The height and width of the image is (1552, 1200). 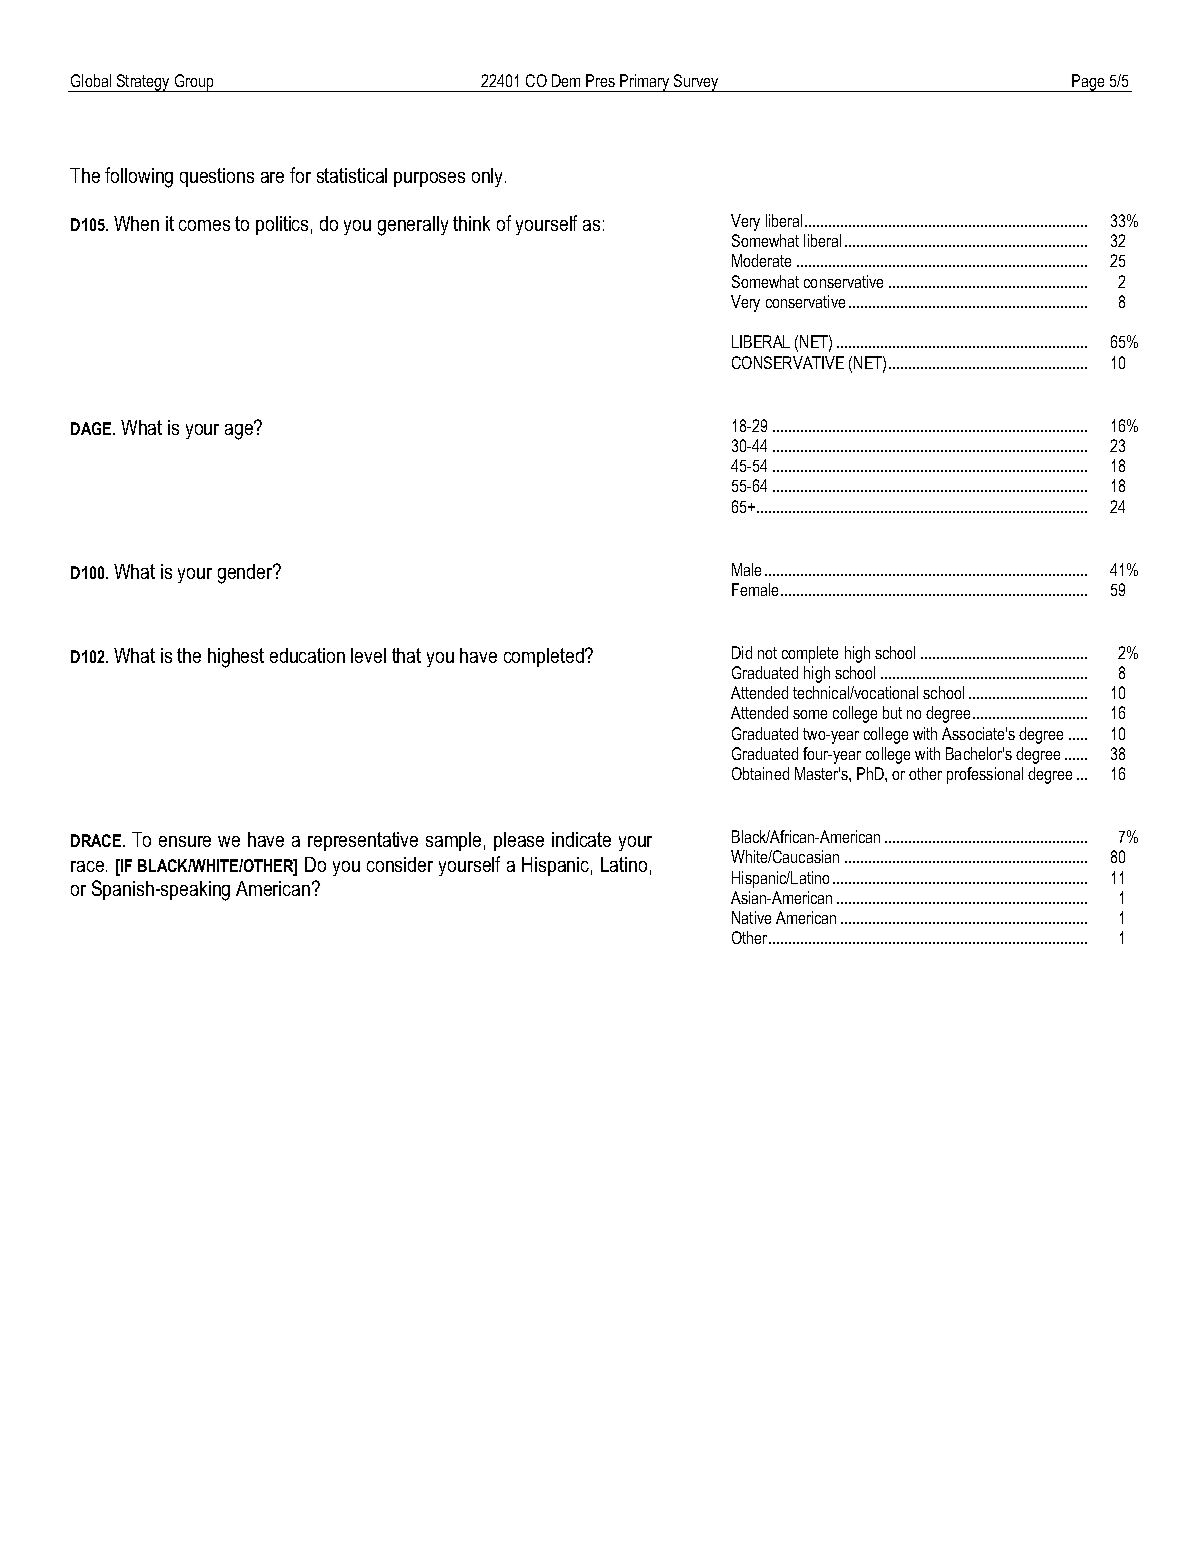 What do you see at coordinates (204, 225) in the image?
I see `comes` at bounding box center [204, 225].
